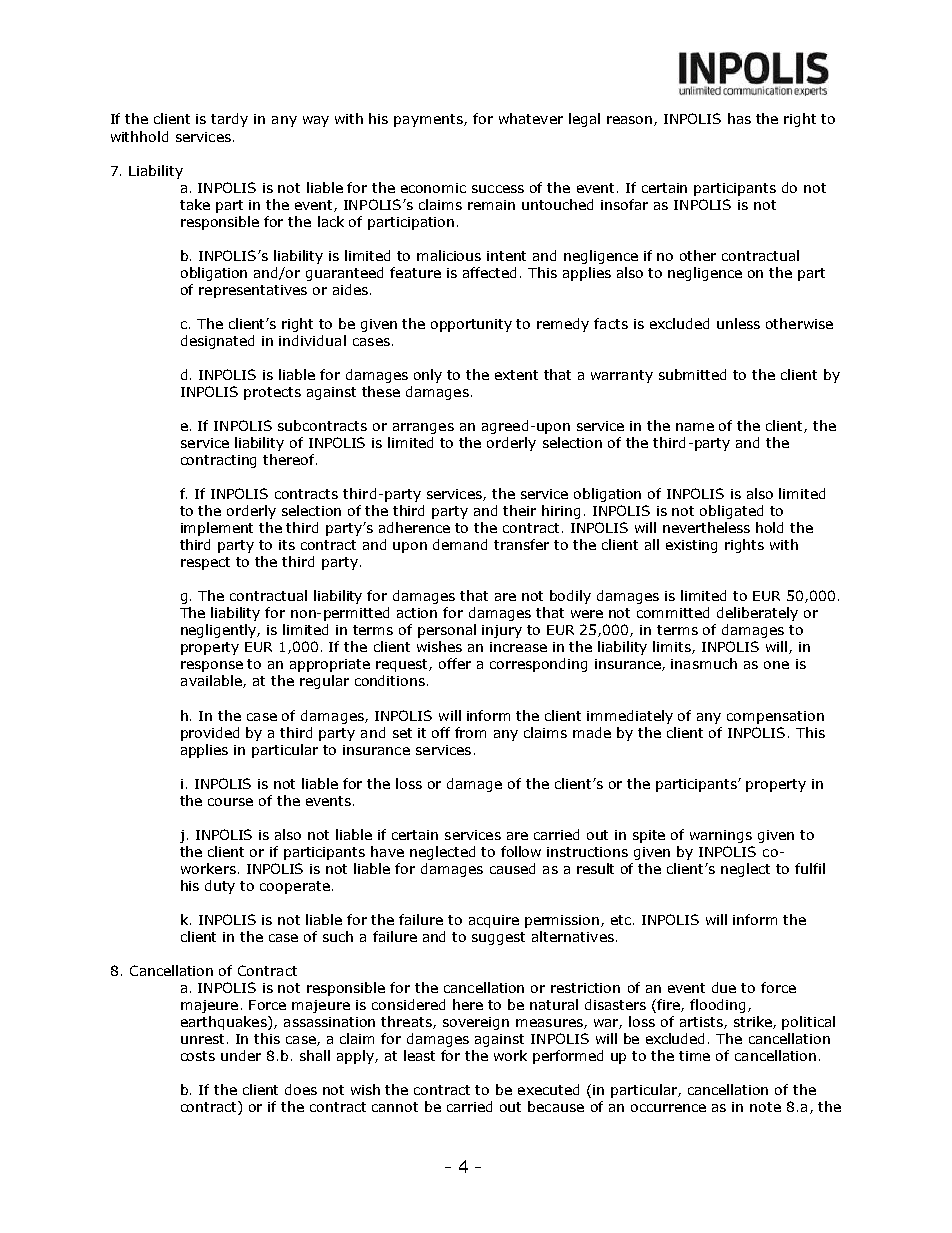 This document has width=952, height=1233. I want to click on injury, so click(502, 631).
